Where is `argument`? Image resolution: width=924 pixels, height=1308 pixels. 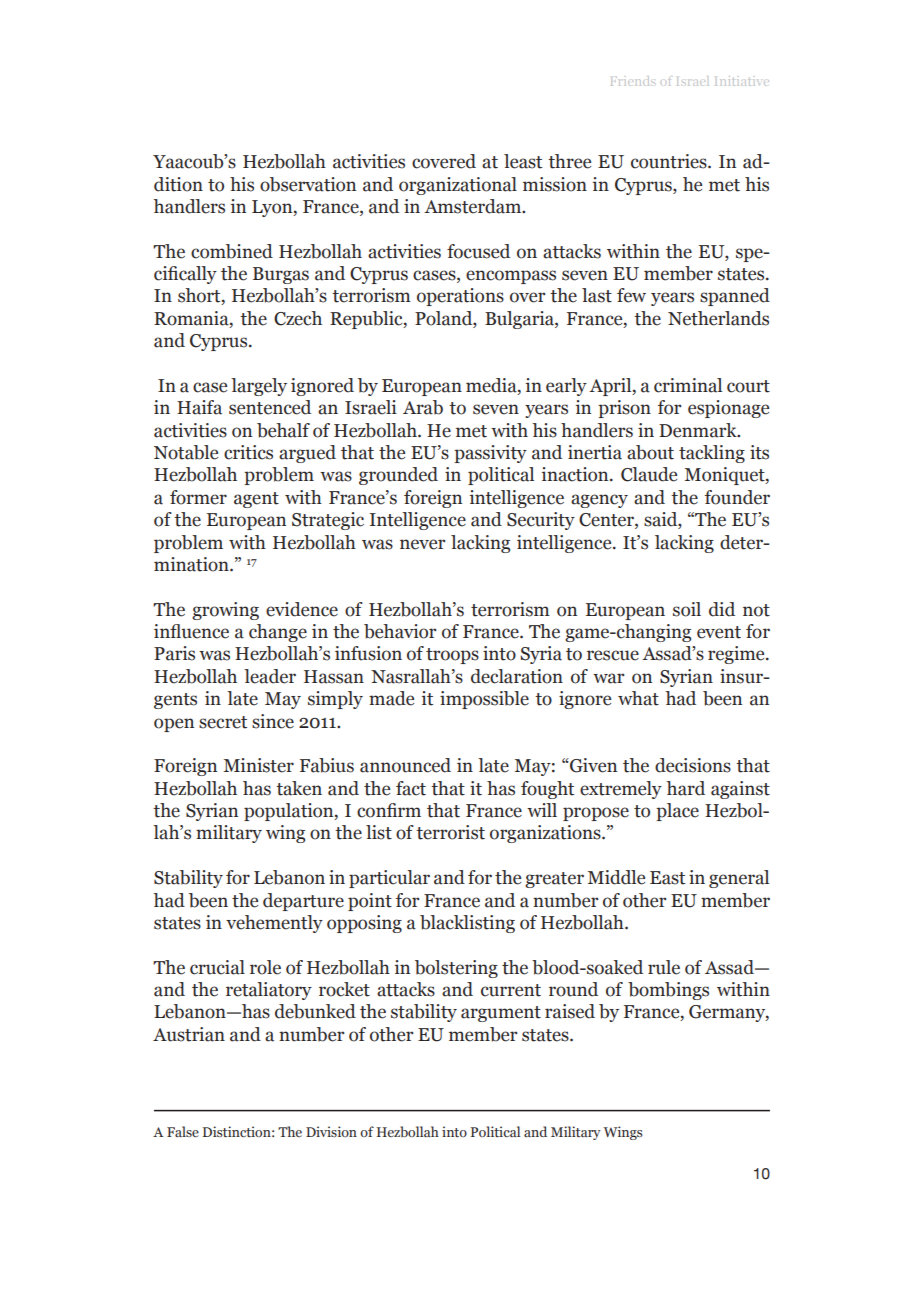
argument is located at coordinates (501, 1014).
